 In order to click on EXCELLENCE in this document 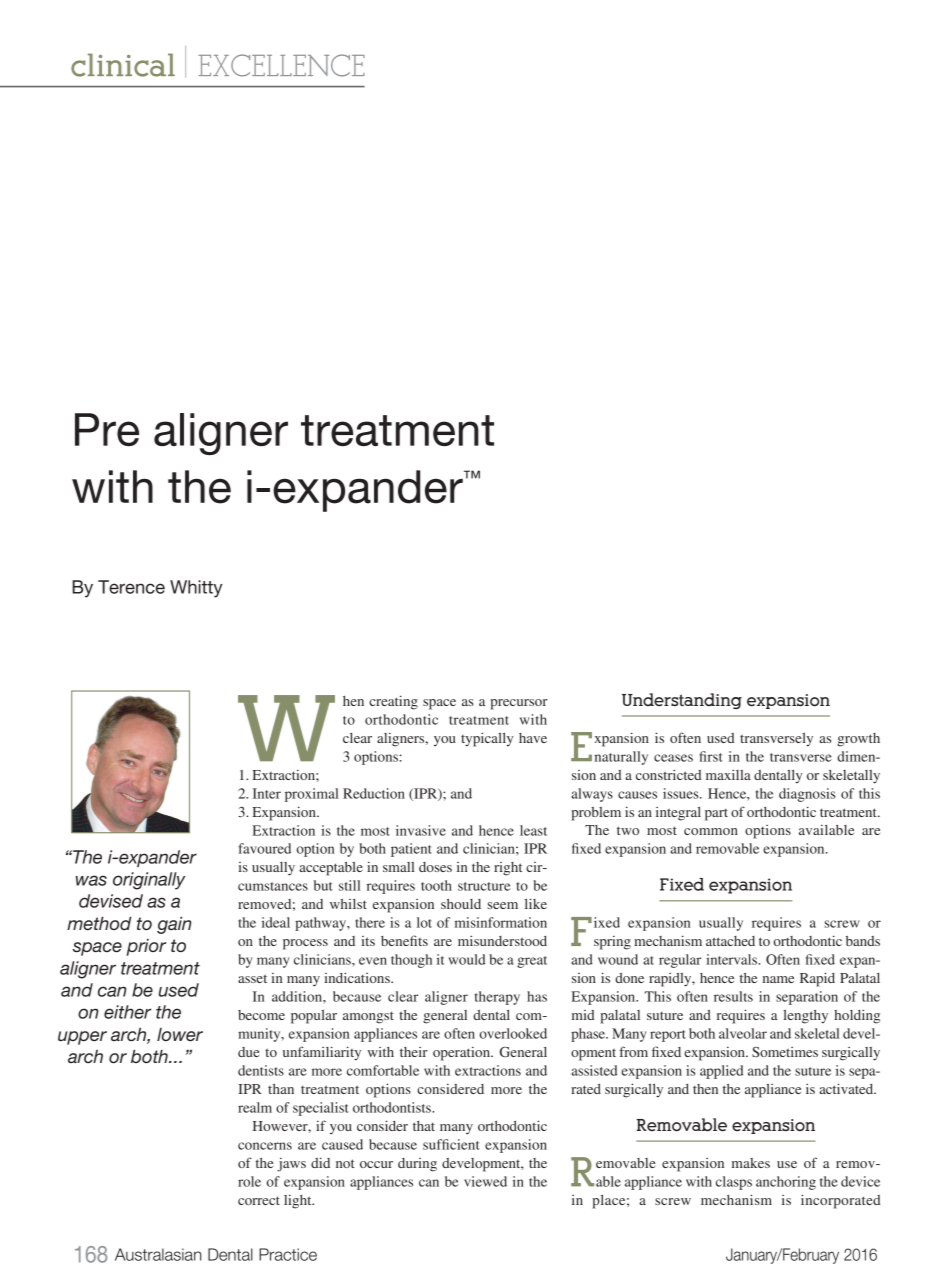, I will do `click(281, 65)`.
